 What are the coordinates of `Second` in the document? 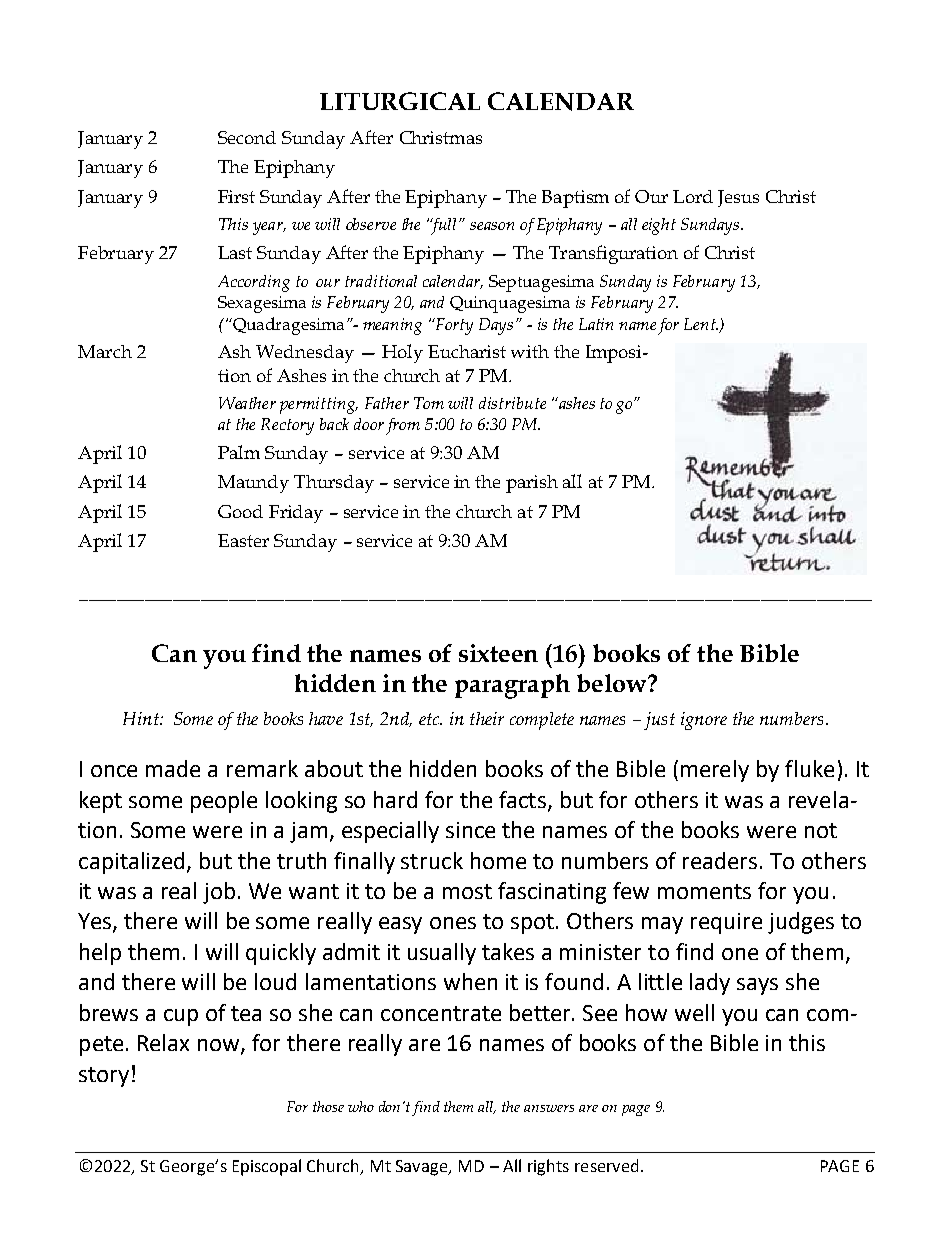 It's located at (247, 137).
